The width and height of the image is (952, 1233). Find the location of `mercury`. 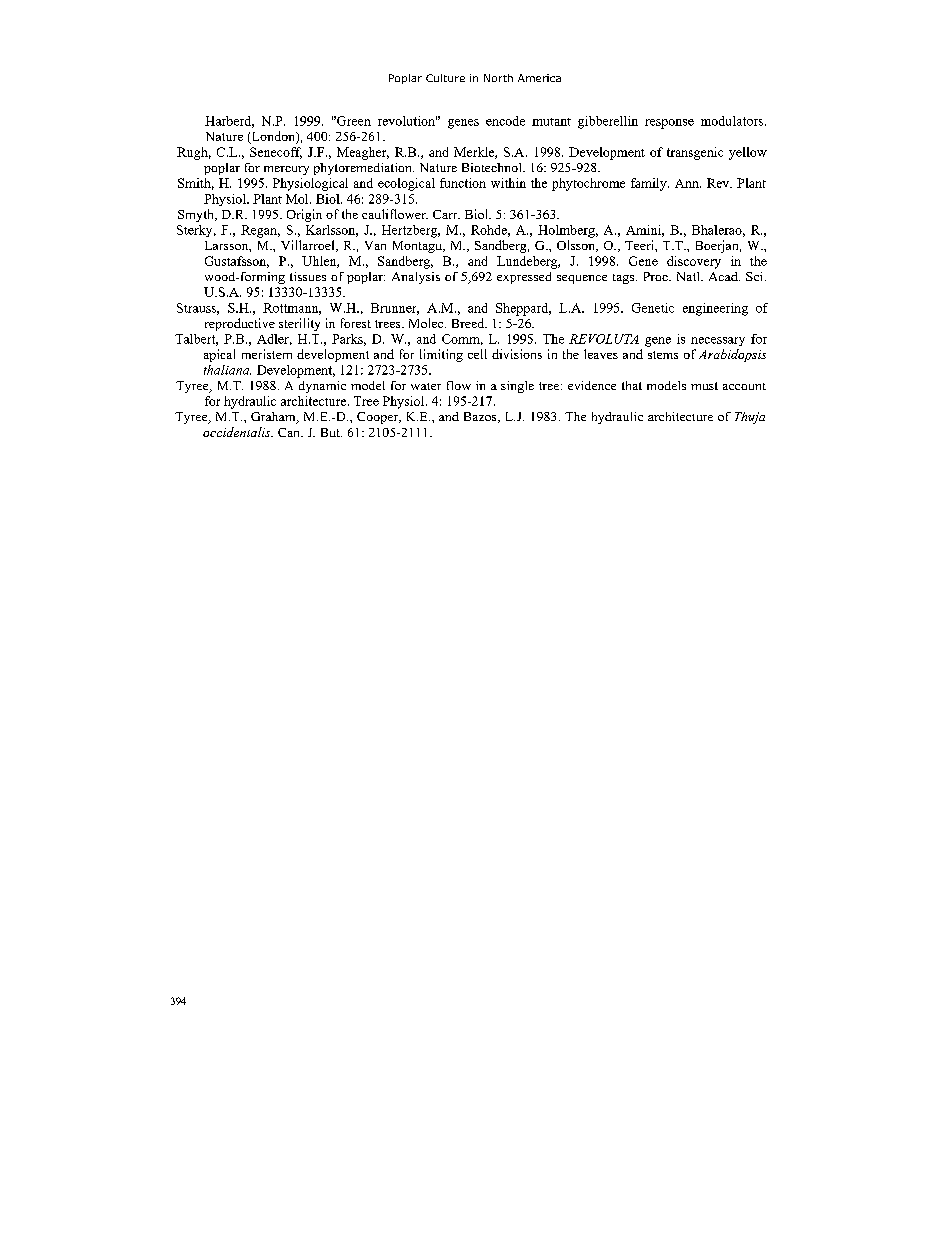

mercury is located at coordinates (286, 170).
